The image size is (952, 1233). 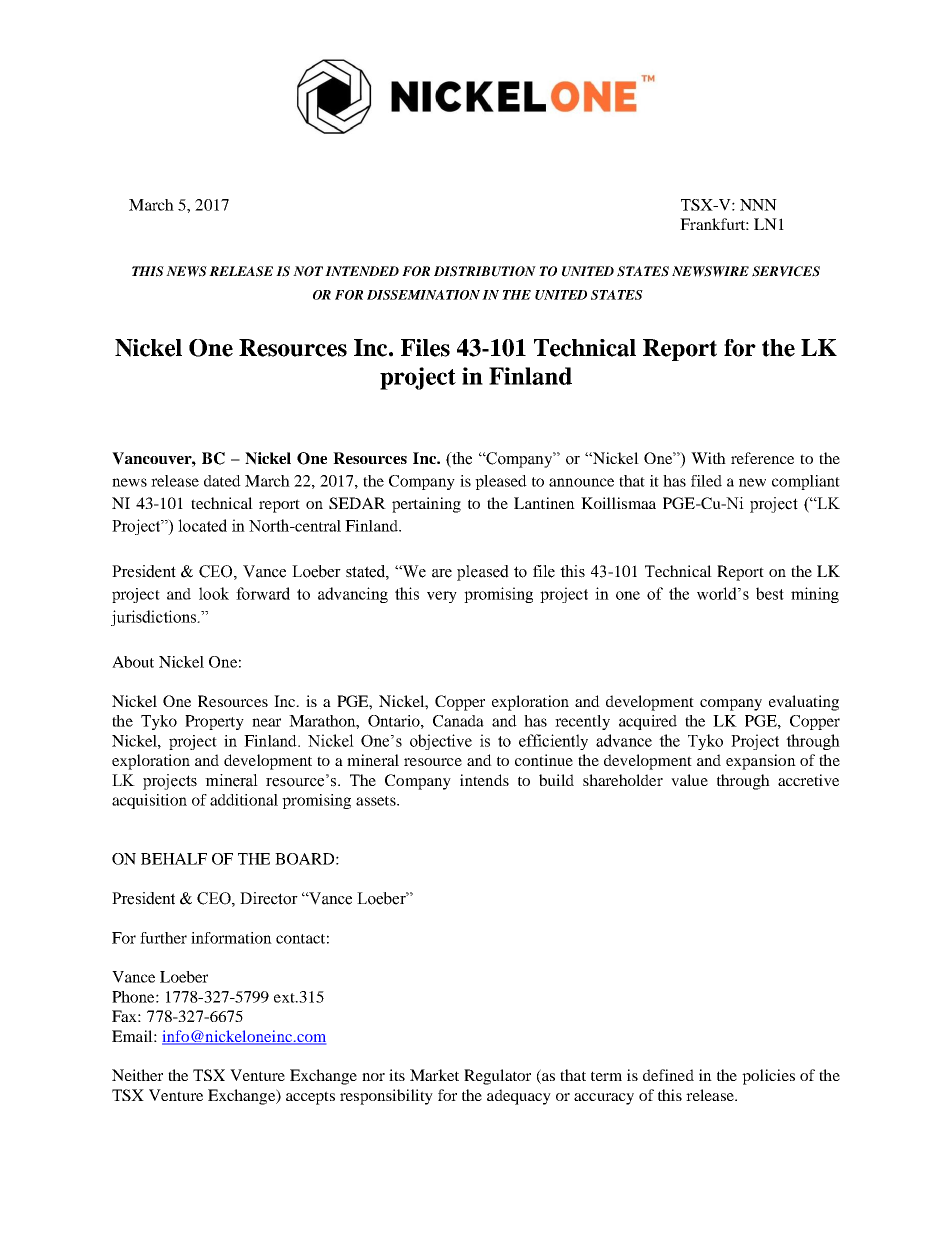 I want to click on best, so click(x=770, y=593).
